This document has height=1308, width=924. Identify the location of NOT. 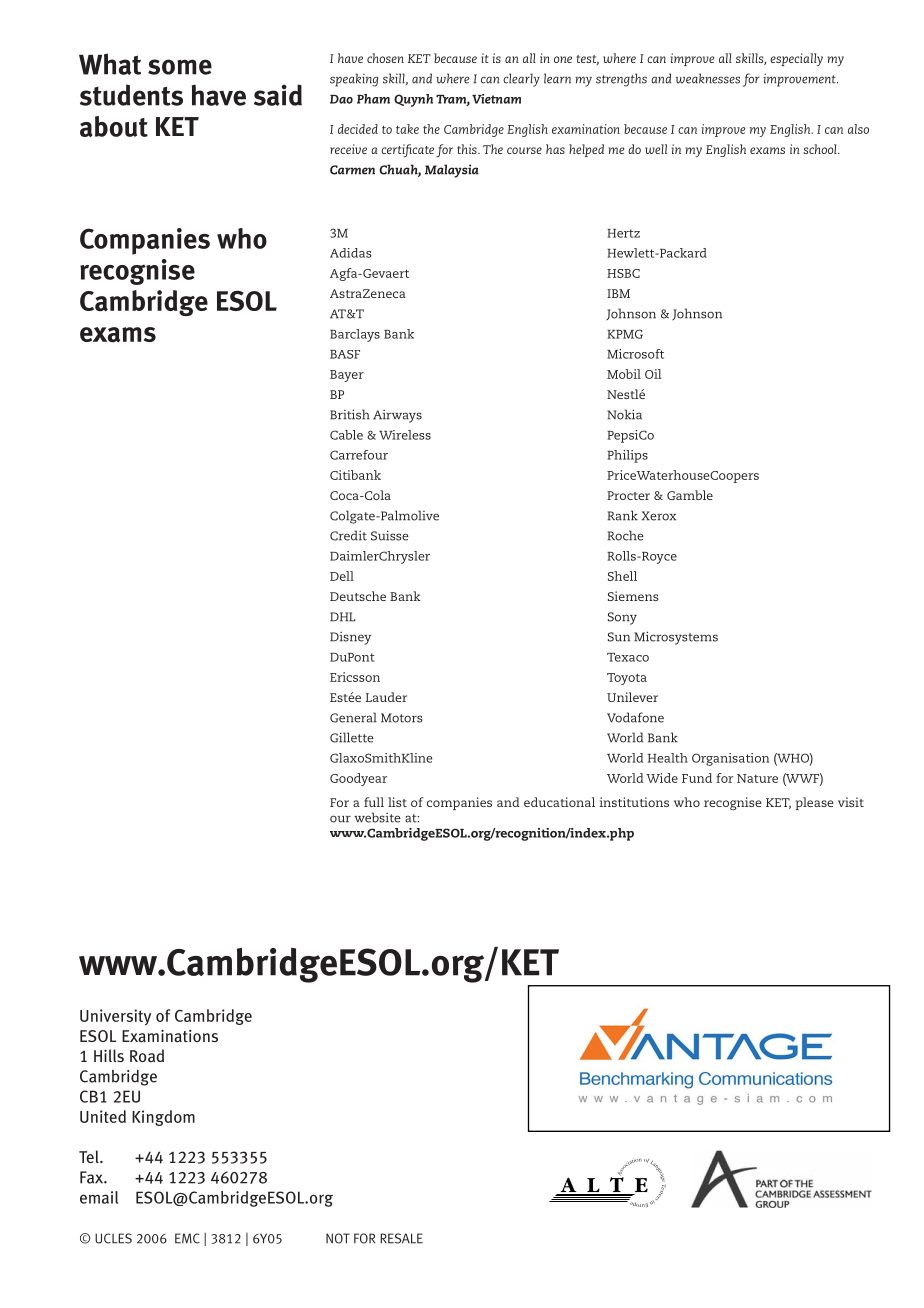
(338, 1238).
